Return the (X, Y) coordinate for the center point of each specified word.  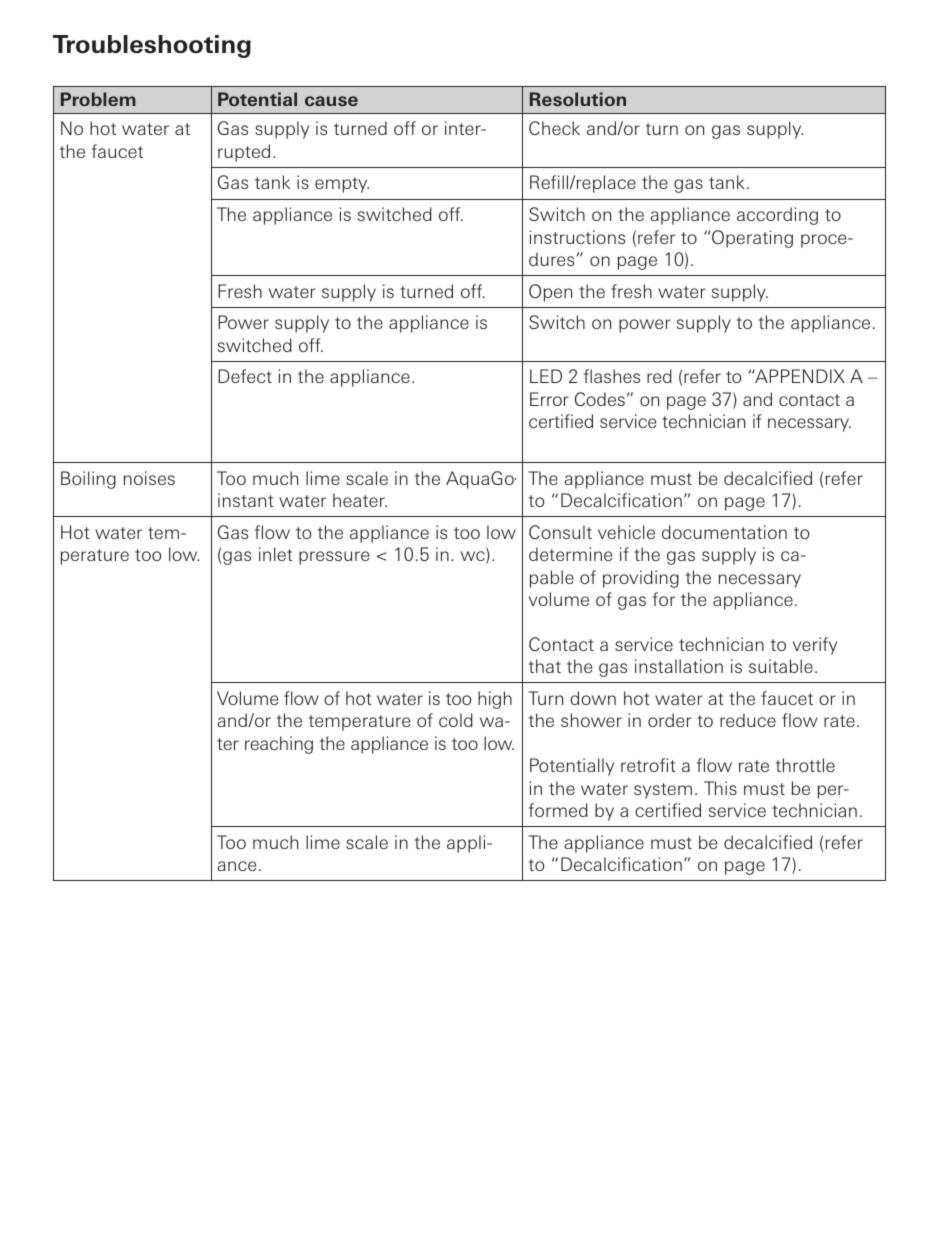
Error (549, 399)
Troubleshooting (152, 46)
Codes (600, 399)
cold (456, 720)
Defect (245, 376)
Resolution (578, 99)
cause (331, 101)
